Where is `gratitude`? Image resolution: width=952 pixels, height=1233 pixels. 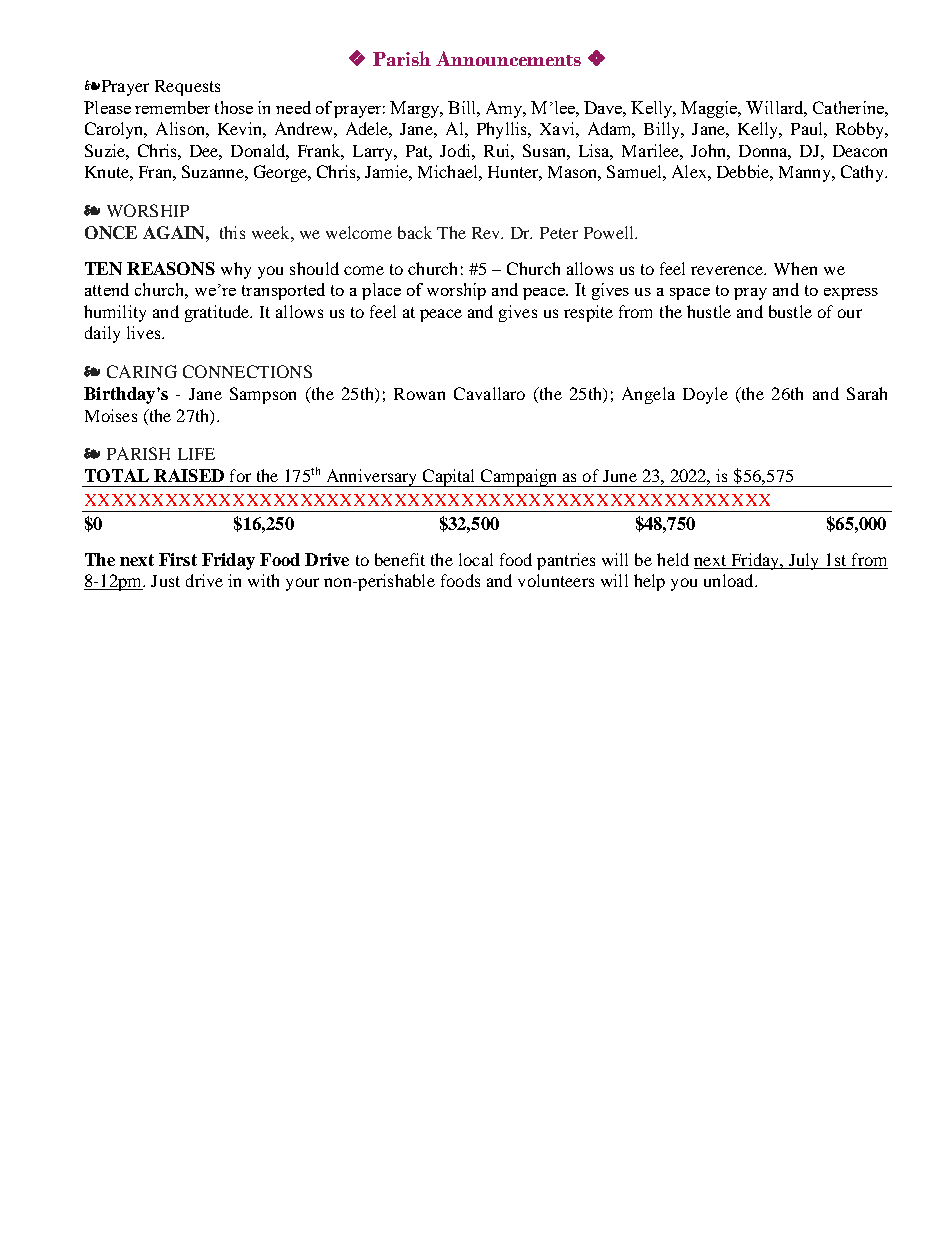 gratitude is located at coordinates (218, 313).
